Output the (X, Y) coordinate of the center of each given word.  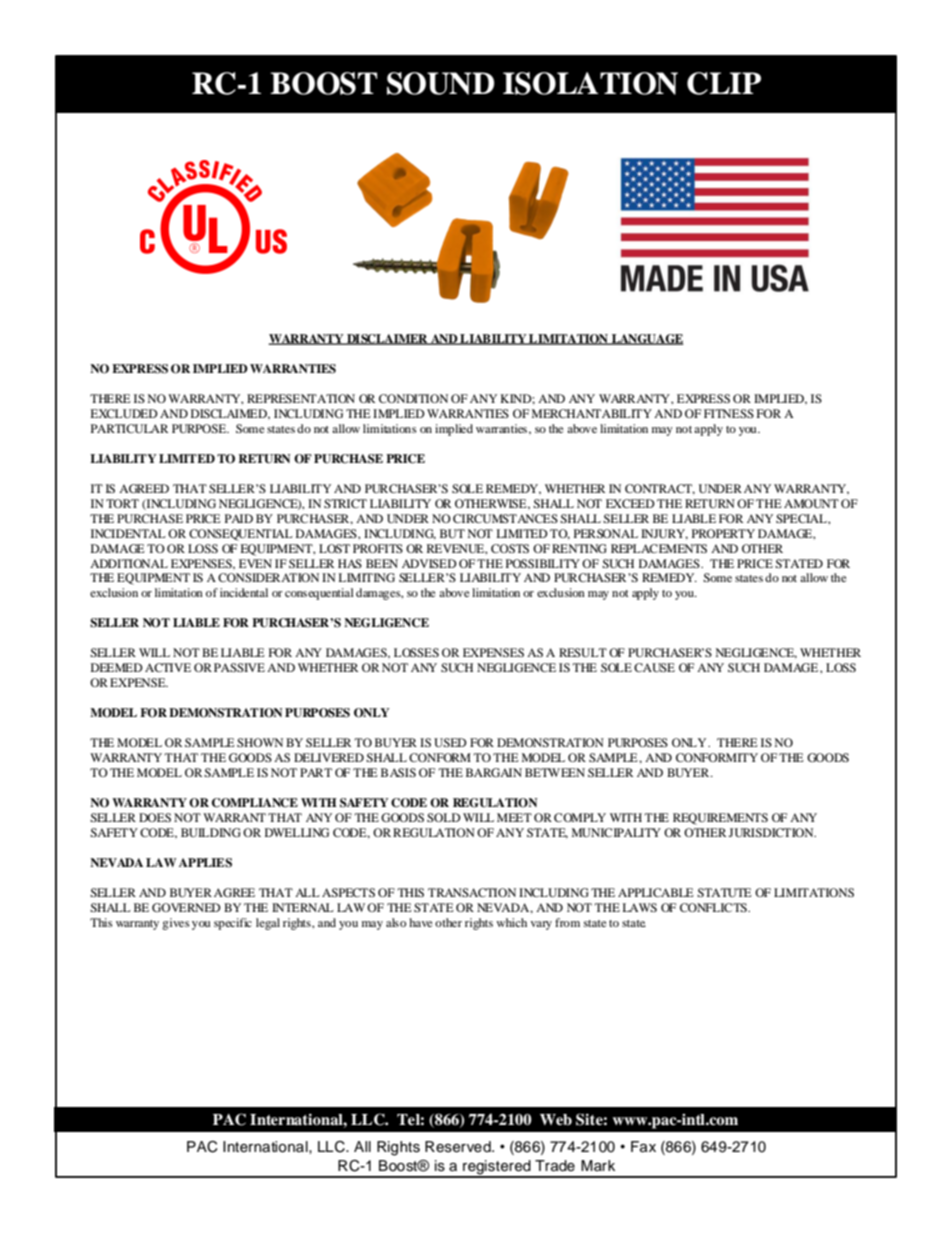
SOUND (440, 83)
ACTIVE (168, 667)
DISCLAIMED (230, 414)
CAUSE (654, 667)
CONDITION (413, 398)
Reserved (459, 1147)
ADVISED (429, 563)
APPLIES (205, 863)
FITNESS (729, 413)
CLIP (724, 83)
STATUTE (724, 892)
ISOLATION (590, 83)
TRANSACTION (472, 892)
